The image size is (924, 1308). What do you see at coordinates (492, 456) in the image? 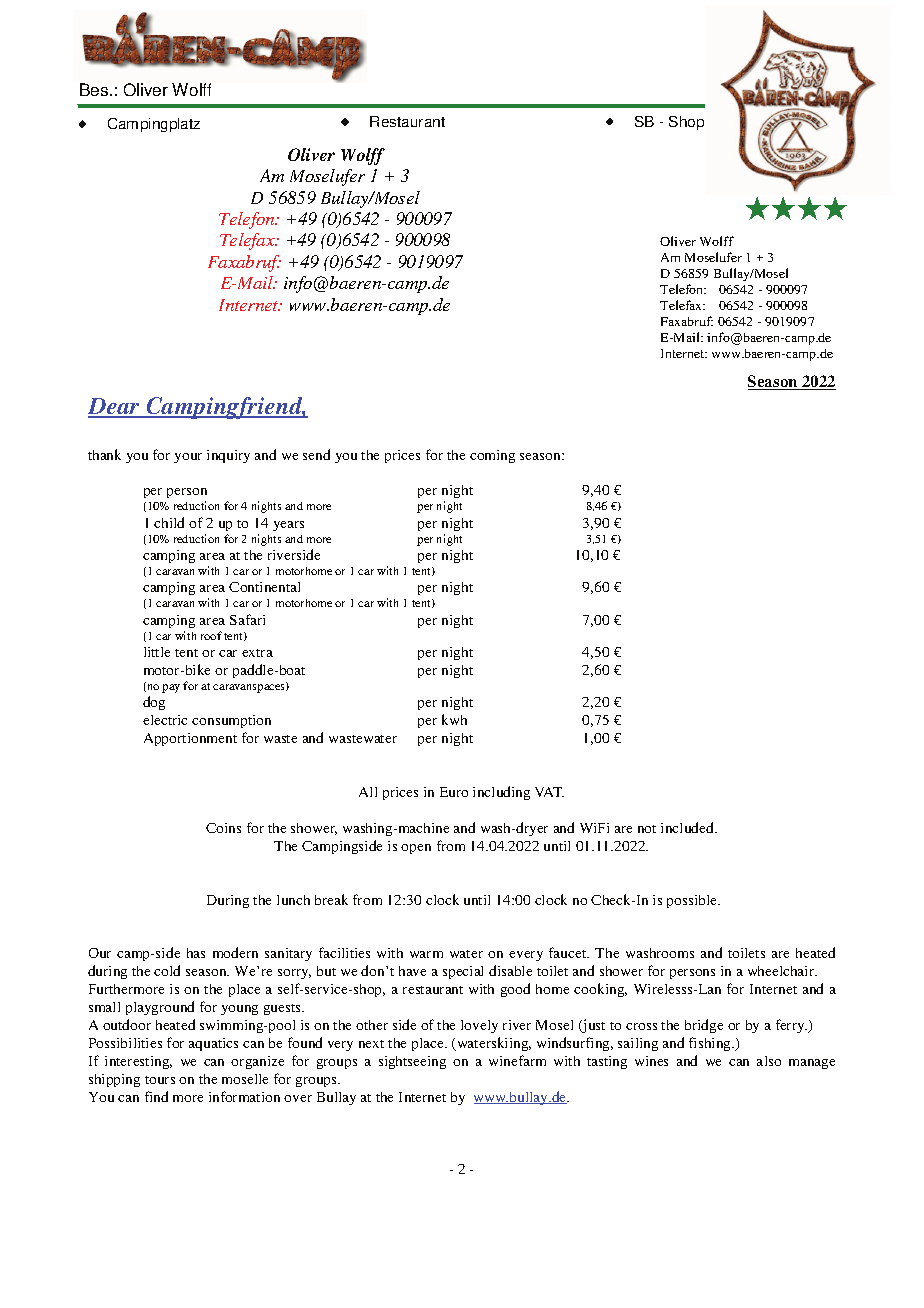
I see `coming` at bounding box center [492, 456].
